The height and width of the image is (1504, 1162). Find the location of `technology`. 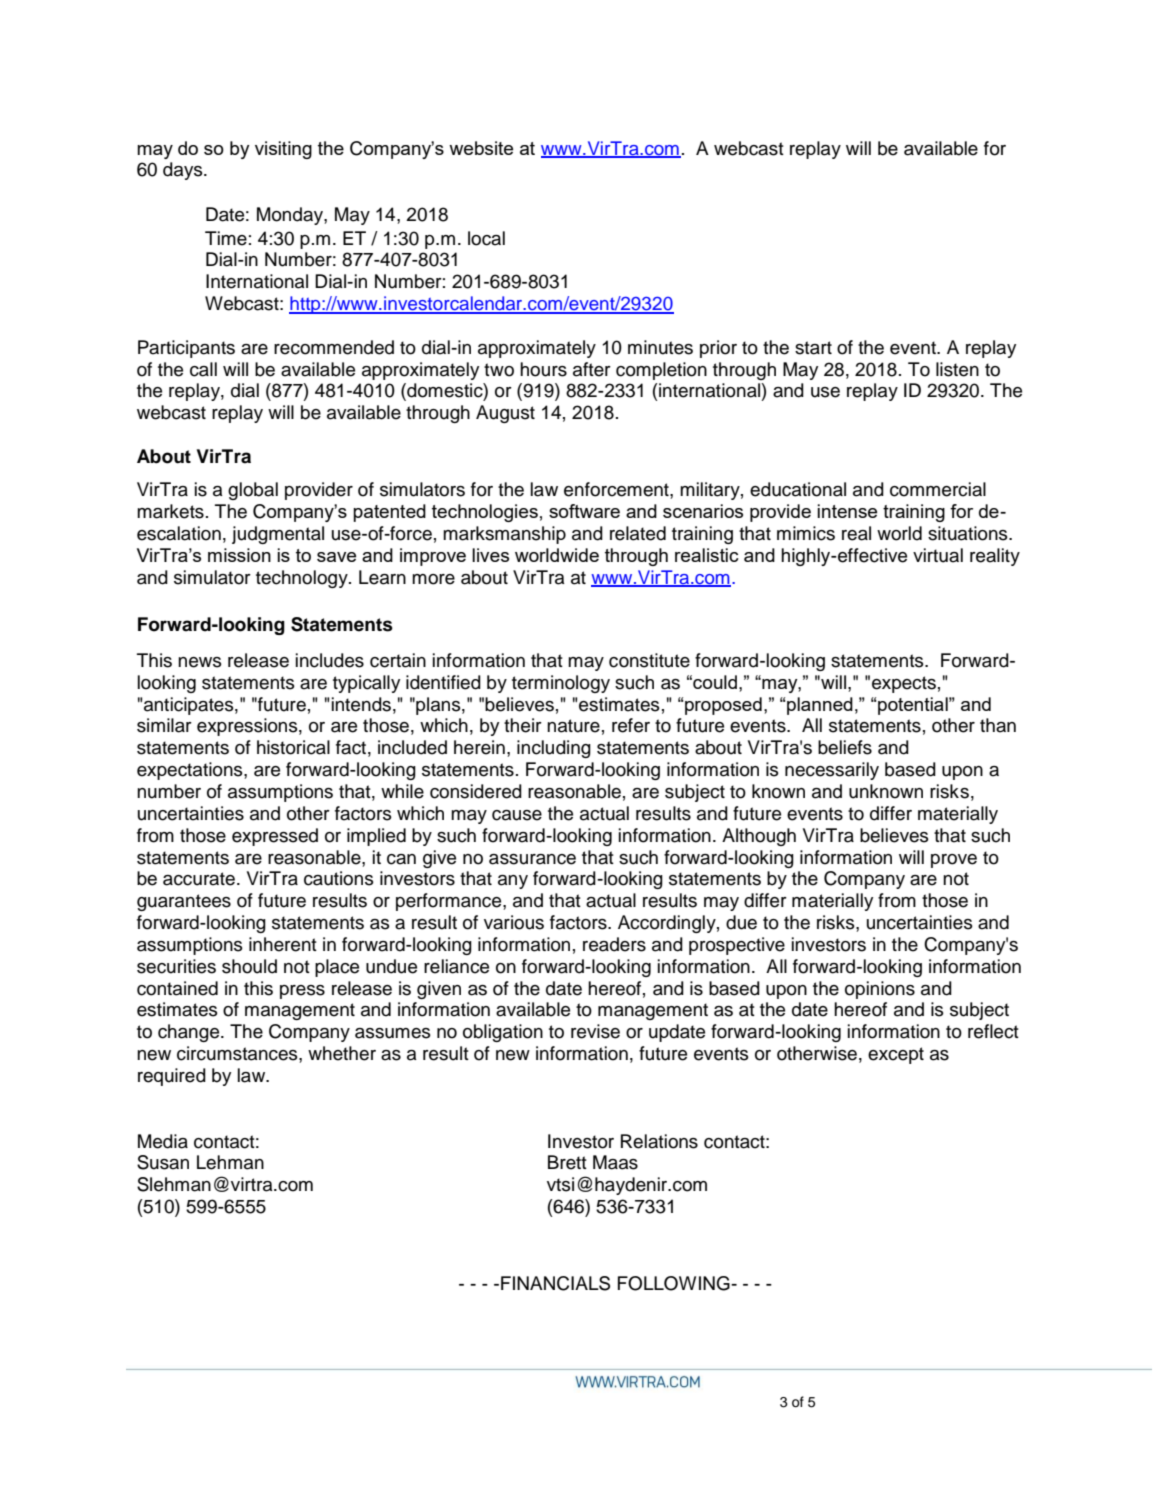

technology is located at coordinates (303, 579).
